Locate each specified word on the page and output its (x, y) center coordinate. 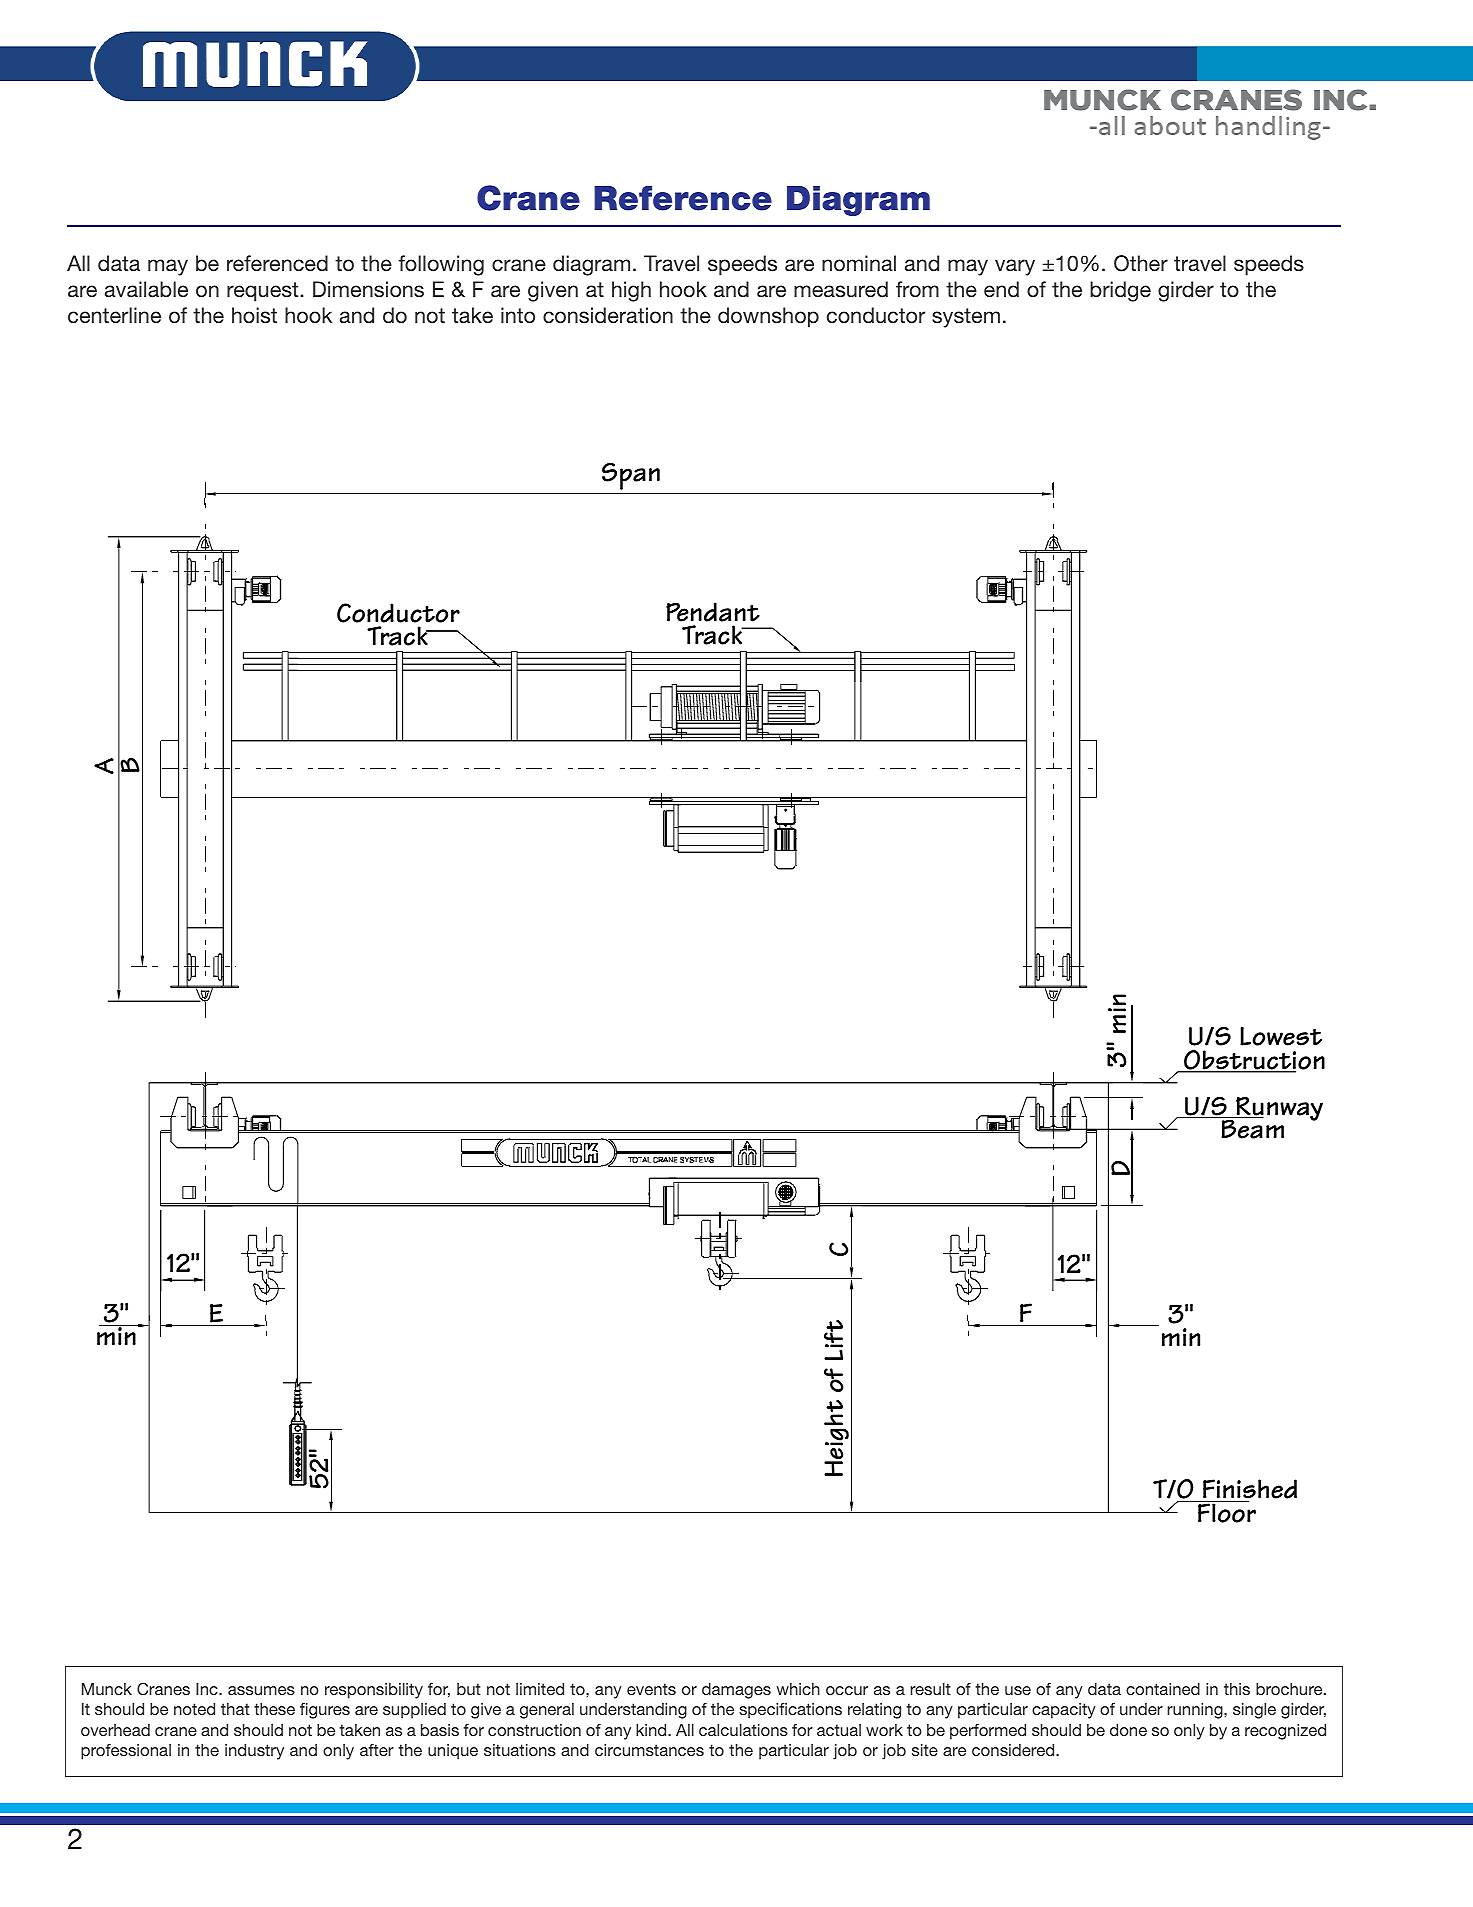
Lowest (1281, 1036)
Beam (1253, 1129)
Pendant (713, 612)
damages (736, 1691)
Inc (208, 1689)
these (274, 1709)
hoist (254, 315)
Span (631, 476)
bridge (1120, 291)
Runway (1278, 1109)
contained (1163, 1689)
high (631, 291)
